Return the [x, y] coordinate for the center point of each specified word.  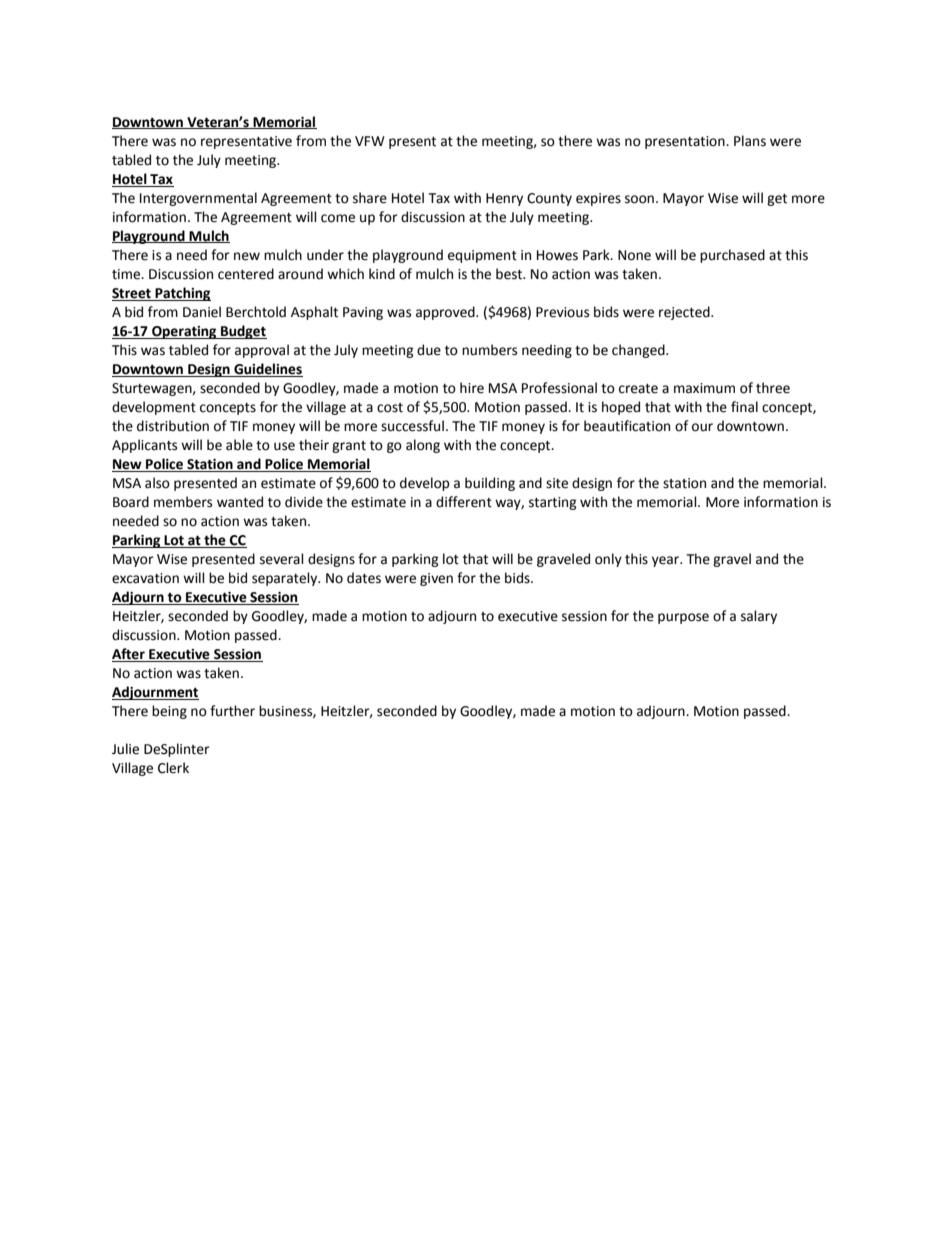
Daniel [202, 312]
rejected [685, 313]
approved [446, 313]
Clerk [173, 768]
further [232, 711]
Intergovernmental [198, 199]
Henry [504, 199]
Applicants [144, 446]
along [423, 446]
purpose [683, 618]
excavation [145, 578]
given [436, 579]
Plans [750, 141]
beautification [627, 426]
